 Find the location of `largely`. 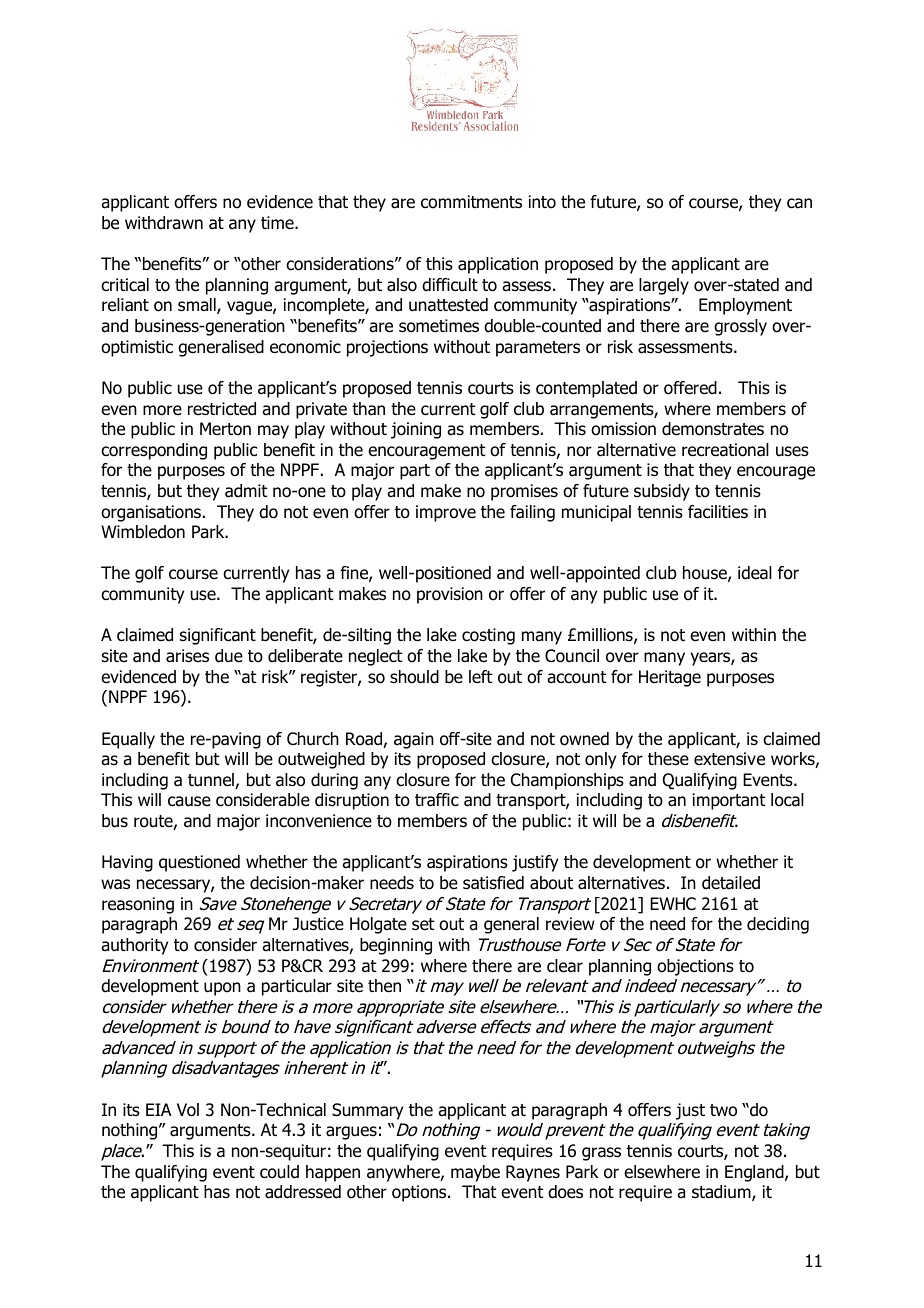

largely is located at coordinates (664, 286).
